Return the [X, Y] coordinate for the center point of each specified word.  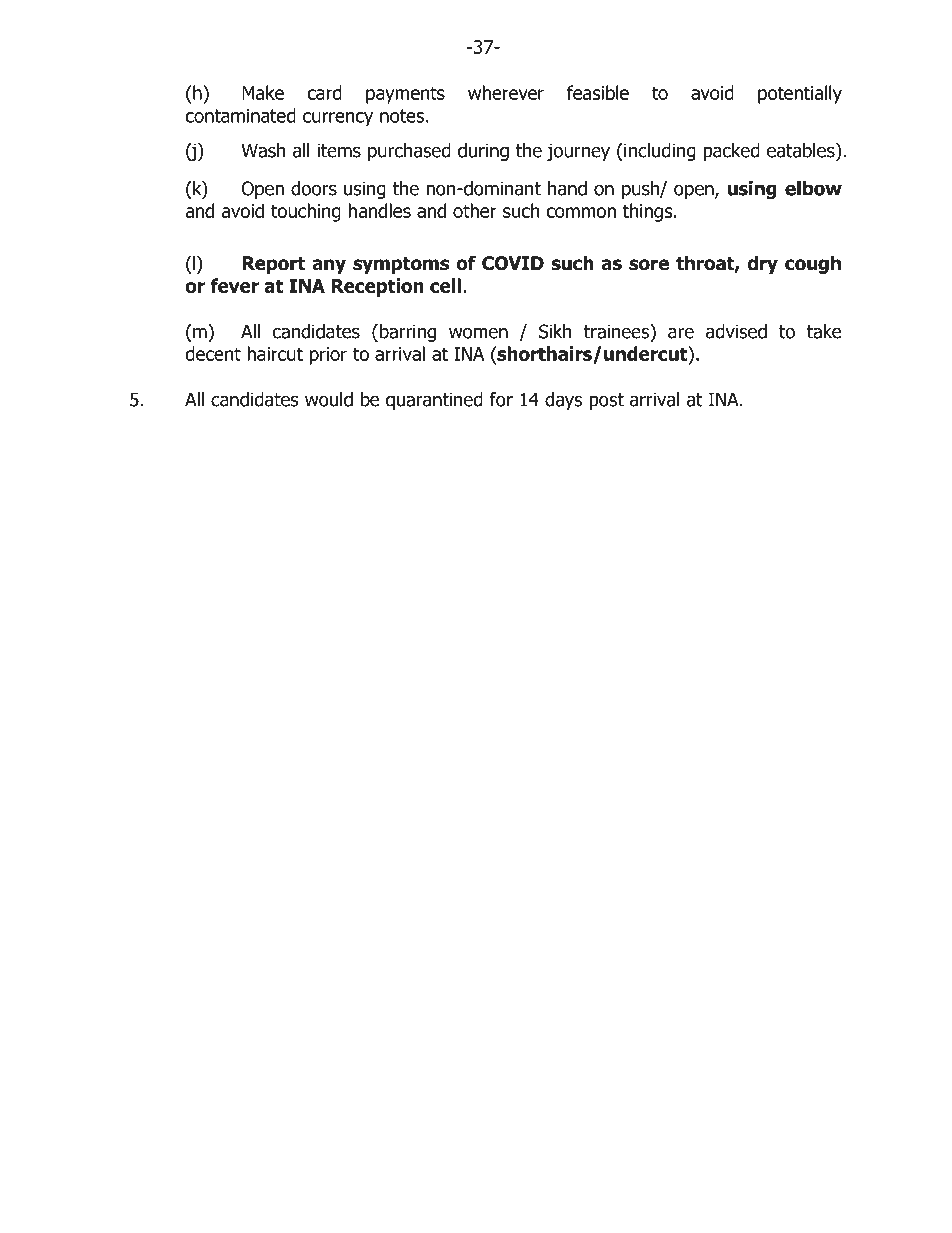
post [606, 401]
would [329, 399]
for [501, 399]
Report [273, 265]
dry [762, 264]
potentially [800, 94]
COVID [513, 263]
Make [263, 92]
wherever [506, 92]
